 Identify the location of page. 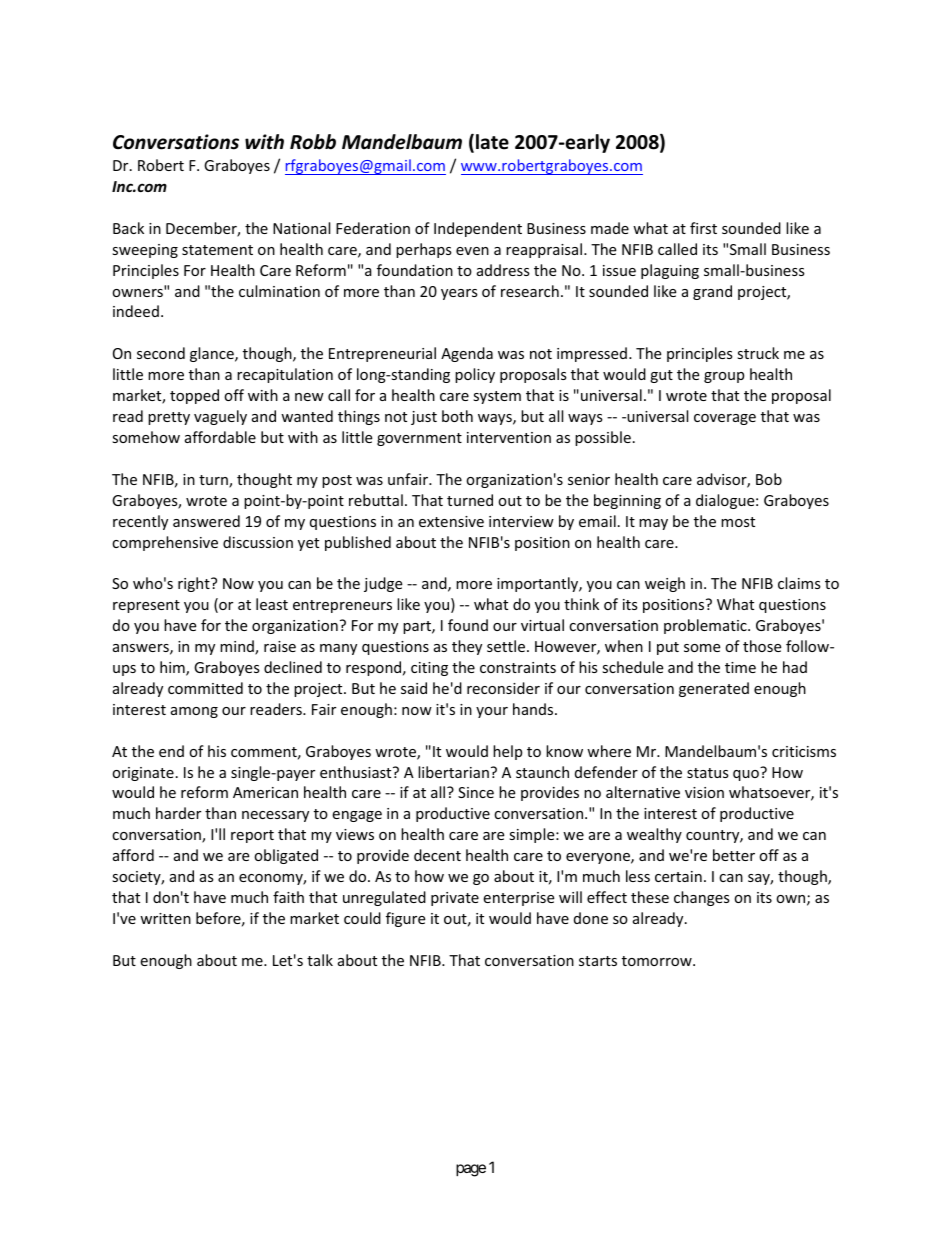
(471, 1170).
